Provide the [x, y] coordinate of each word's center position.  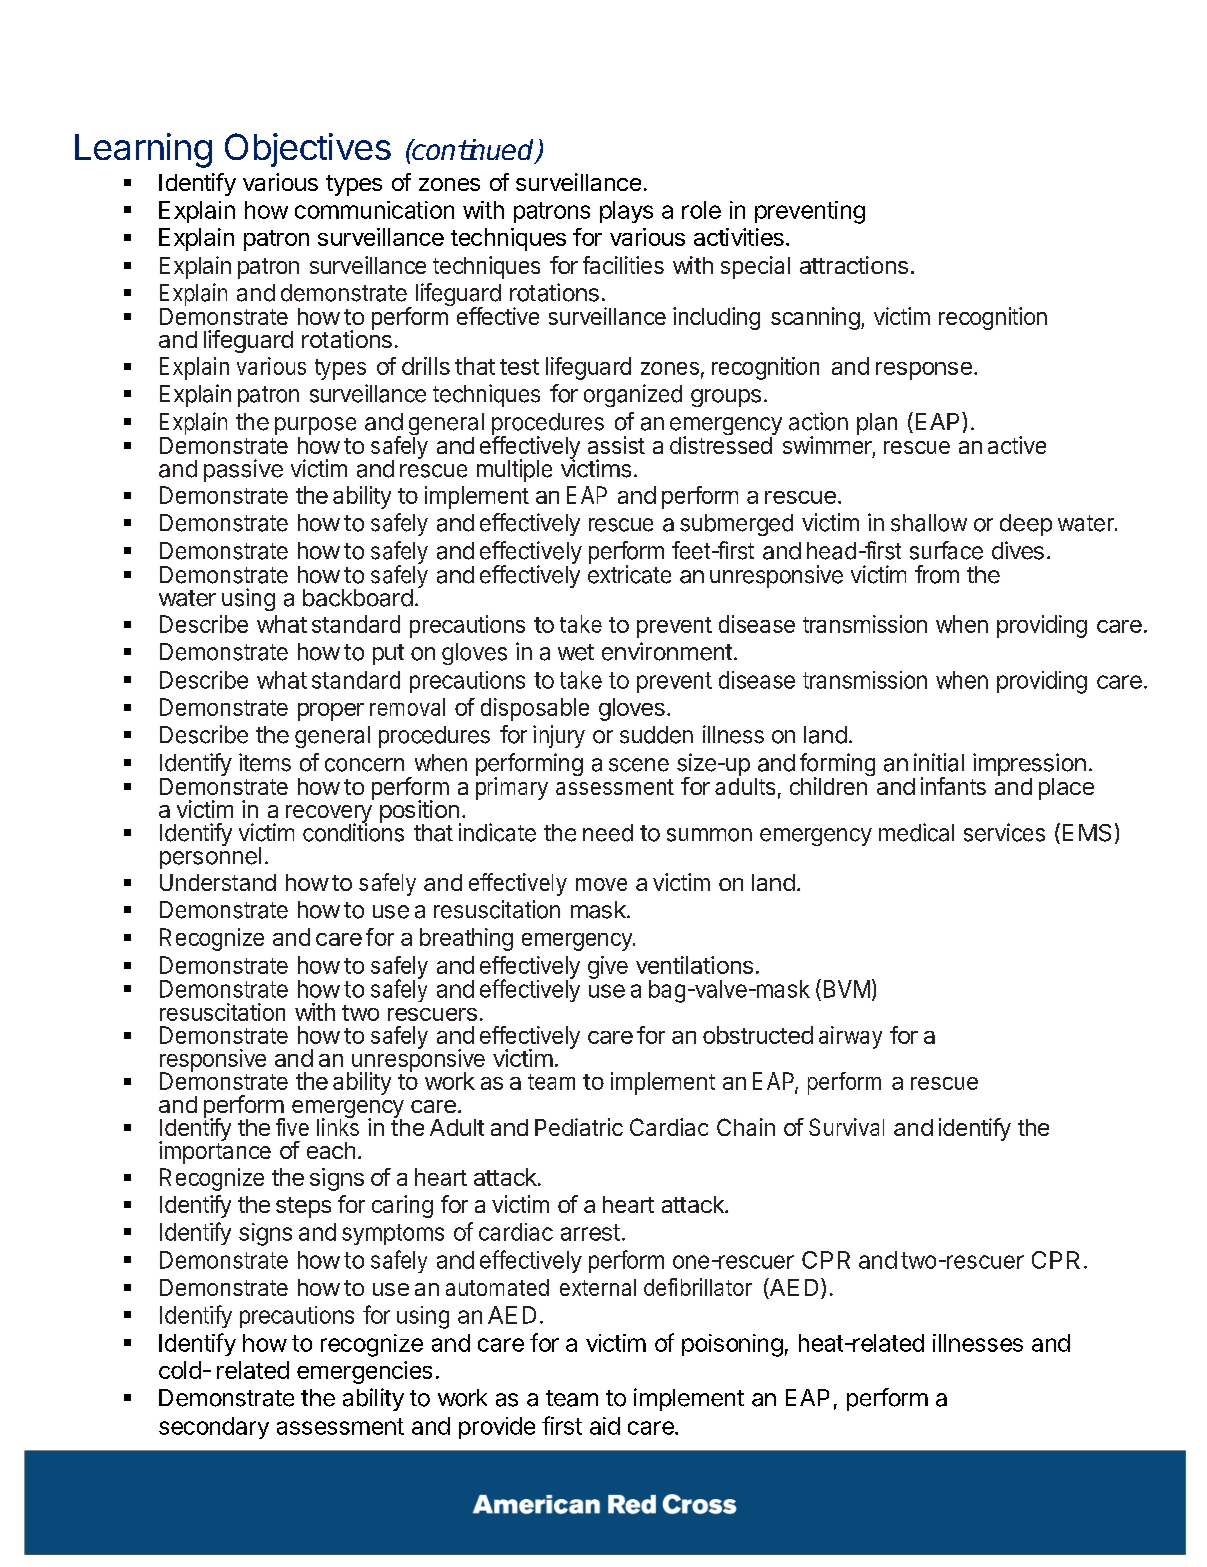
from [937, 574]
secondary [214, 1428]
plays [626, 212]
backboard [358, 598]
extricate [629, 574]
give [608, 967]
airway [850, 1037]
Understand [218, 882]
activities [739, 237]
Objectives [308, 150]
